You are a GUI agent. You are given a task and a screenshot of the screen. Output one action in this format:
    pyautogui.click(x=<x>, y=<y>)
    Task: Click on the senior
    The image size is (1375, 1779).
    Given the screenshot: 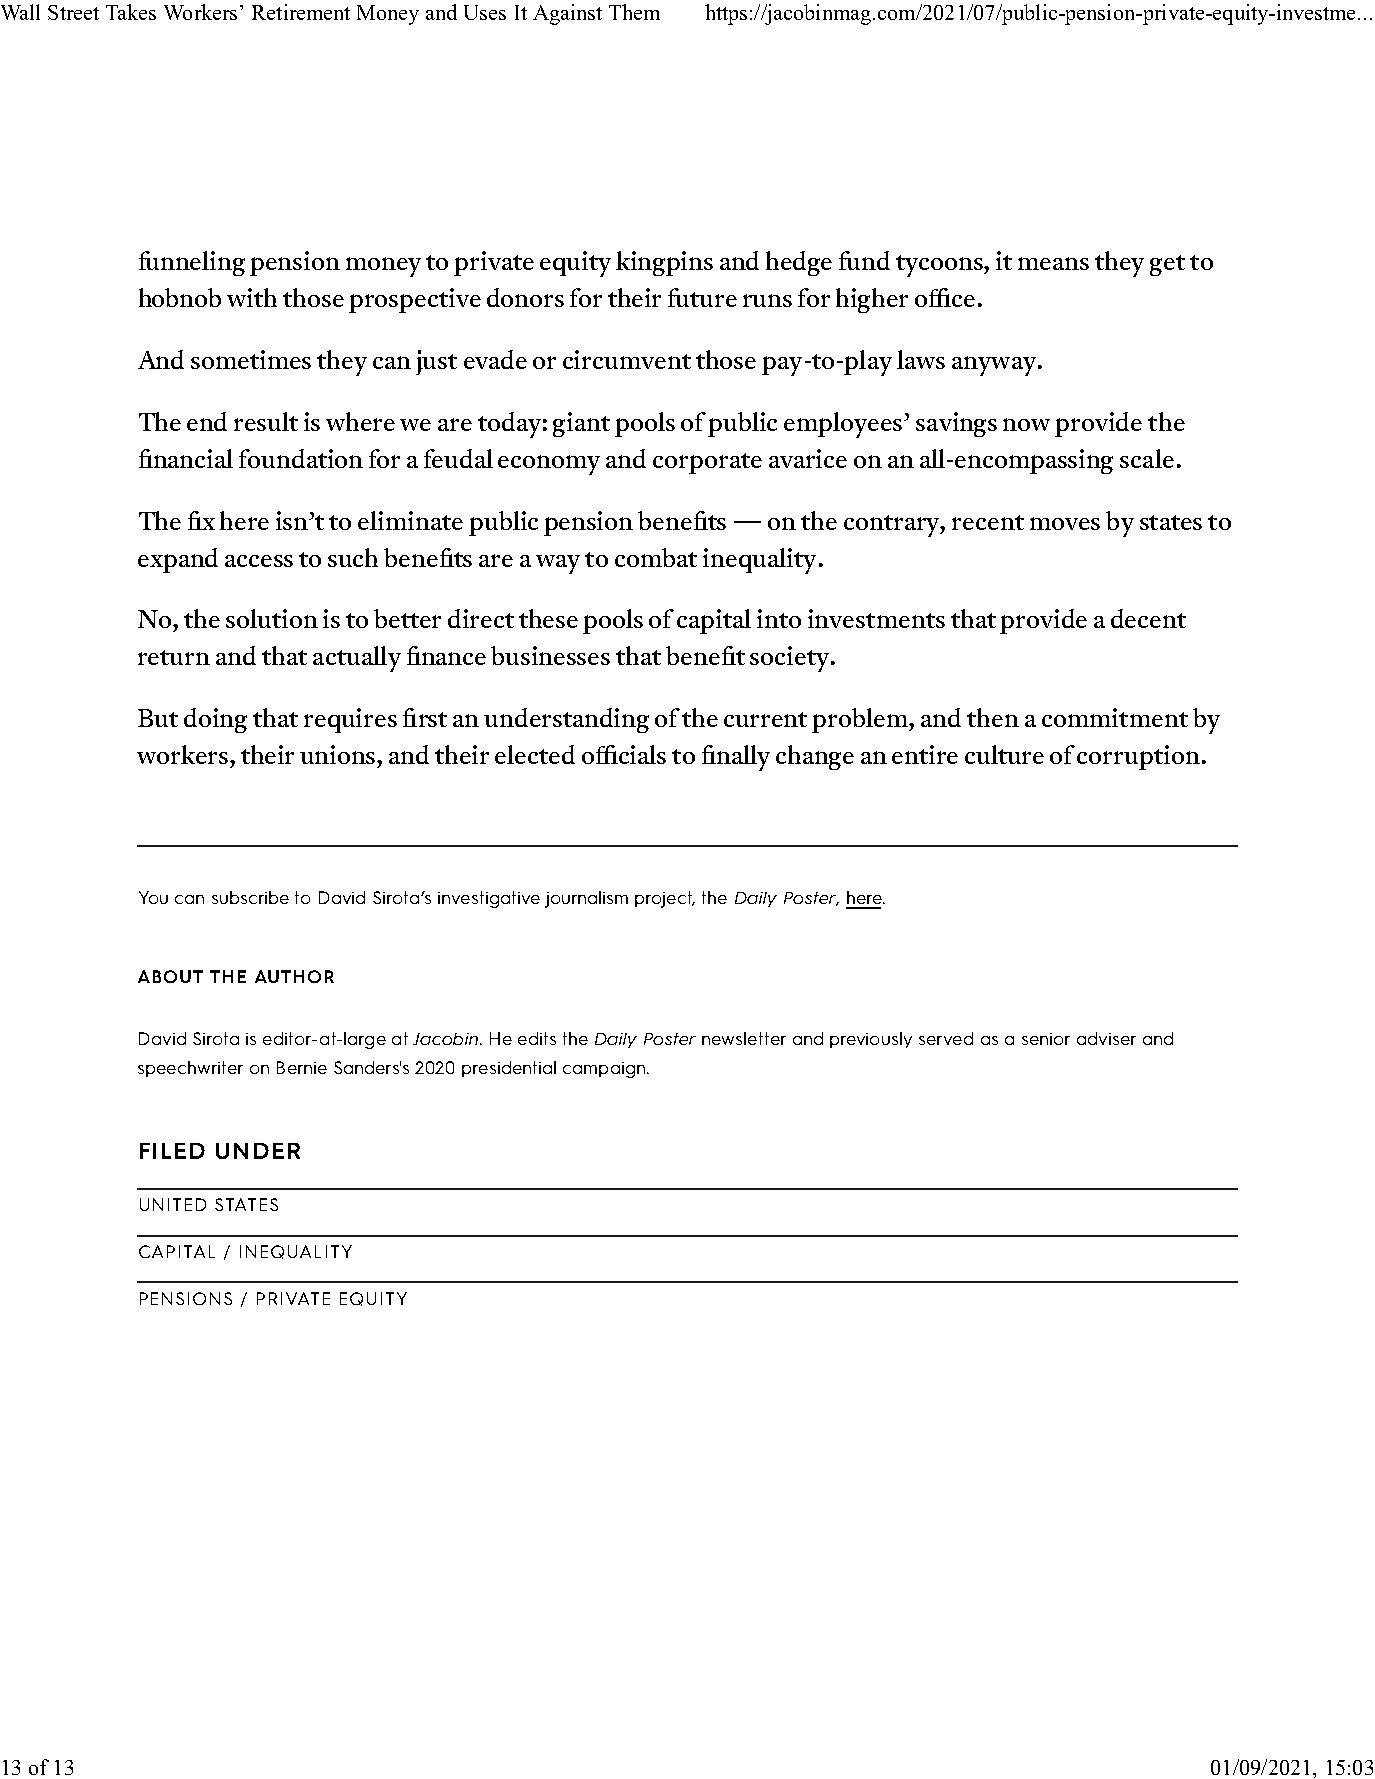 What is the action you would take?
    pyautogui.click(x=1046, y=1039)
